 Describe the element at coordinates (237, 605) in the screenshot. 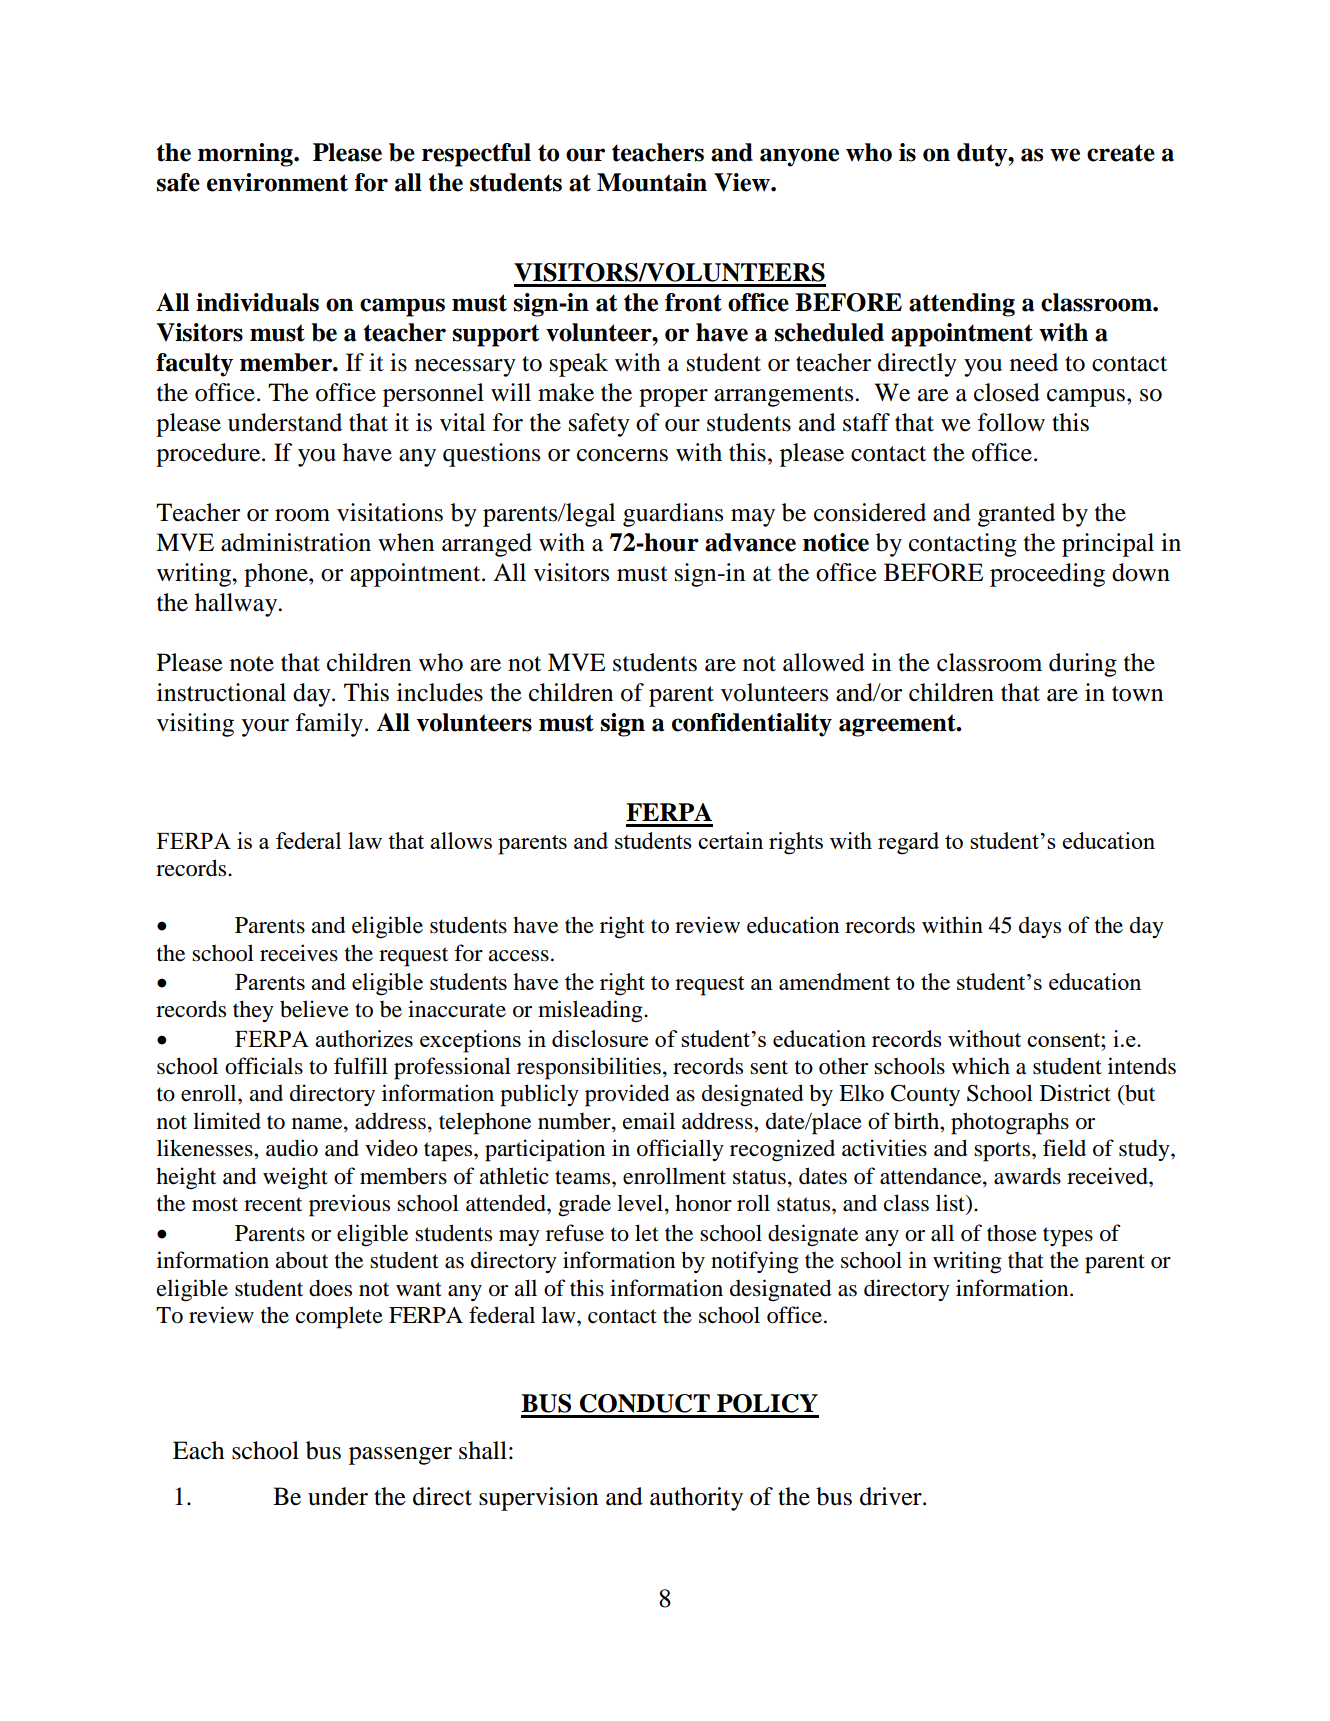

I see `hallway` at that location.
